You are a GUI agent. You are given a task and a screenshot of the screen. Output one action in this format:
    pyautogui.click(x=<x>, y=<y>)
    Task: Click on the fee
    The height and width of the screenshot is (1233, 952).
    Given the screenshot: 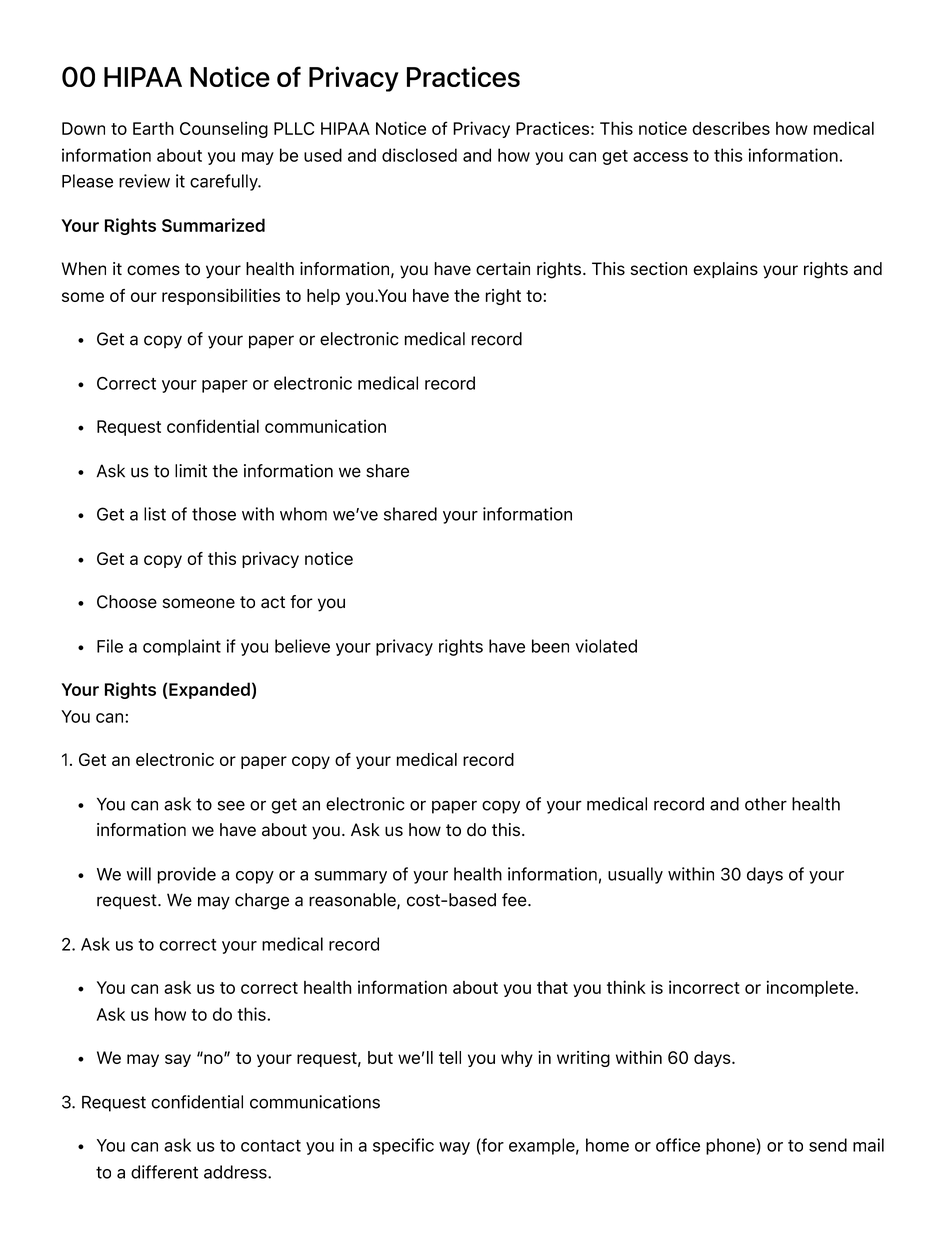 What is the action you would take?
    pyautogui.click(x=515, y=900)
